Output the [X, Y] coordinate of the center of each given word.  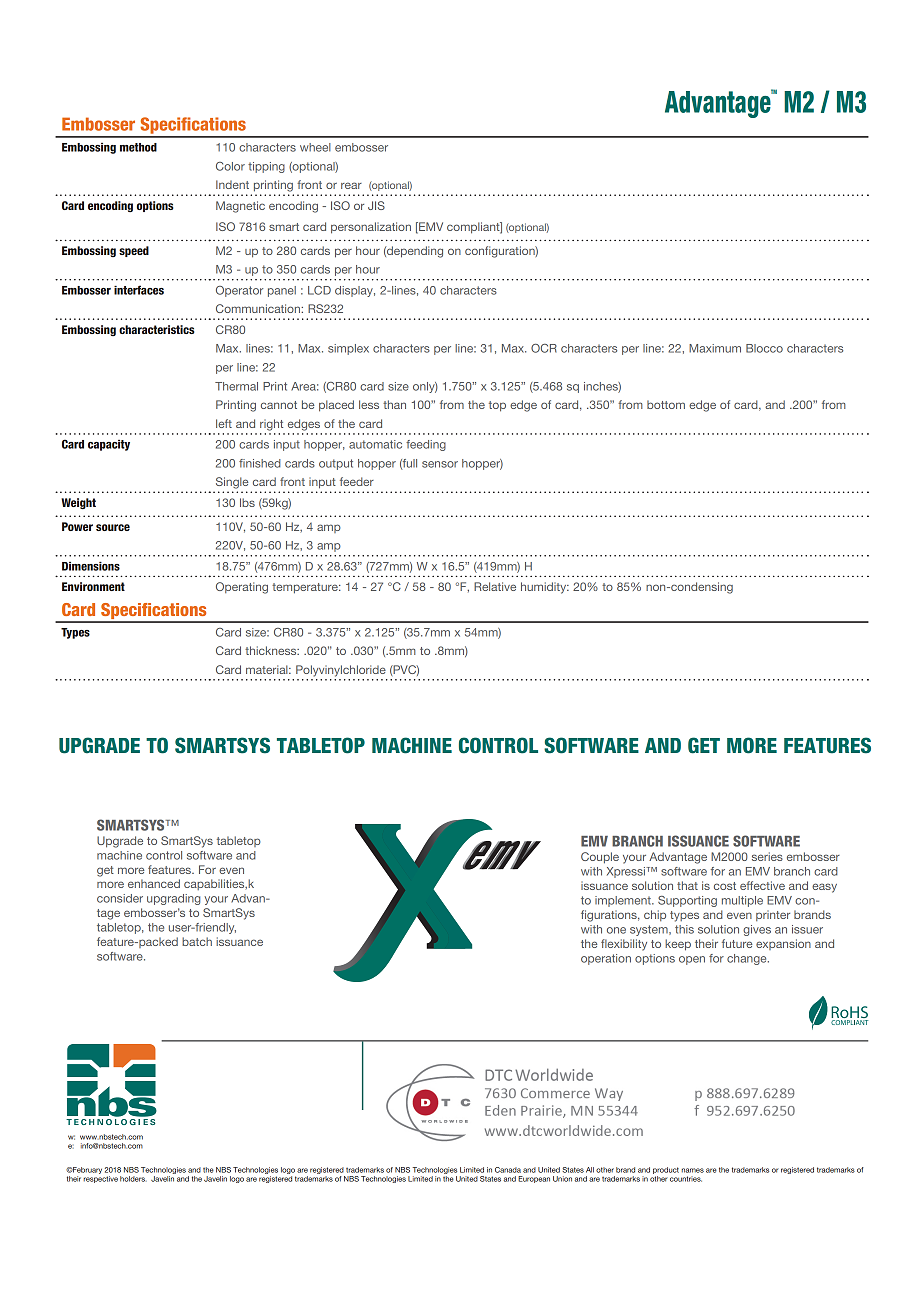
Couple [600, 858]
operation [606, 959]
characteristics [157, 329]
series [767, 856]
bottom [666, 404]
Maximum [715, 348]
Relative [495, 586]
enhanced [154, 883]
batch [197, 941]
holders [133, 1179]
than [394, 404]
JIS [376, 205]
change [748, 959]
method [138, 147]
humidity [545, 588]
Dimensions [91, 566]
